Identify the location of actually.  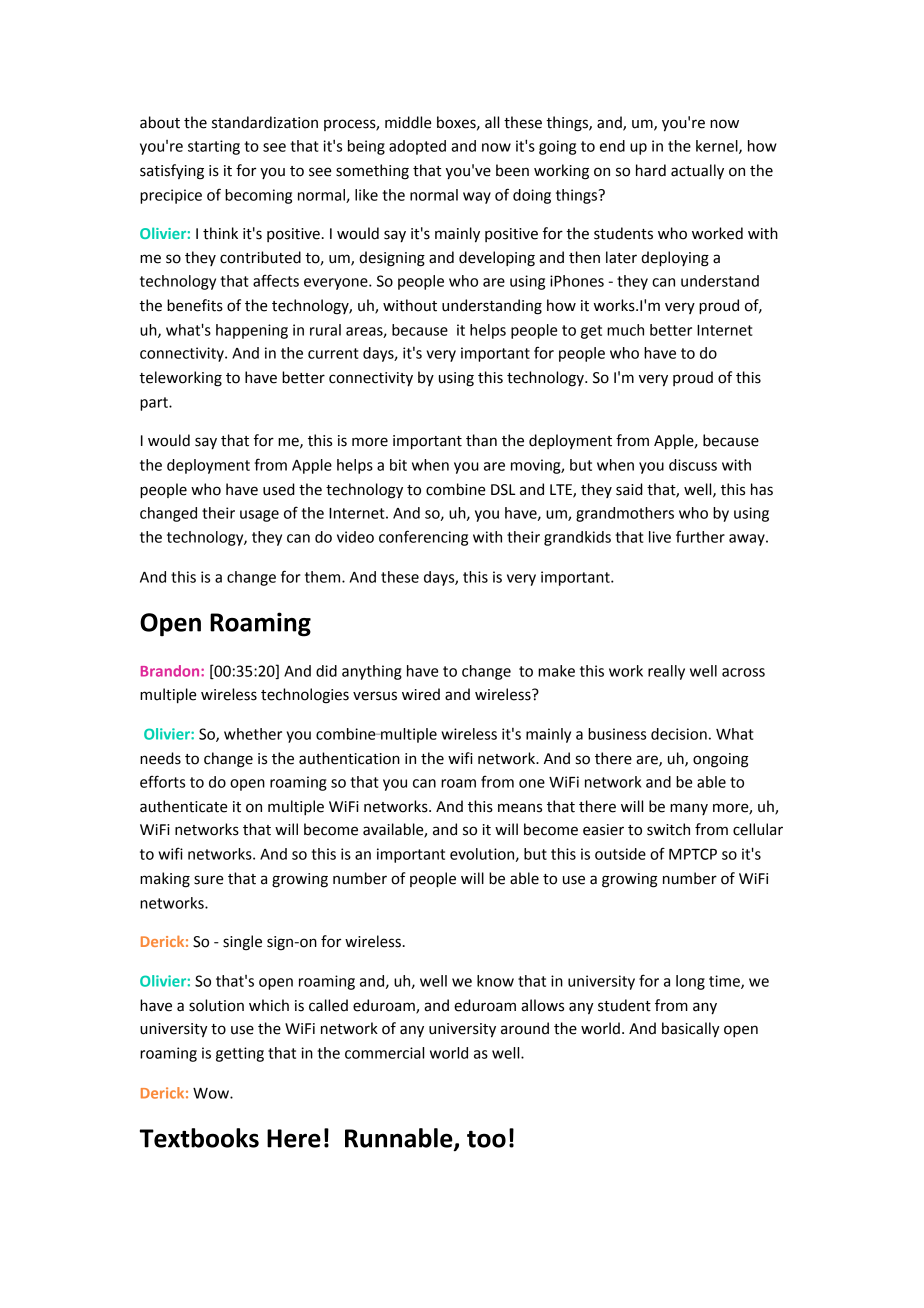
(697, 172).
